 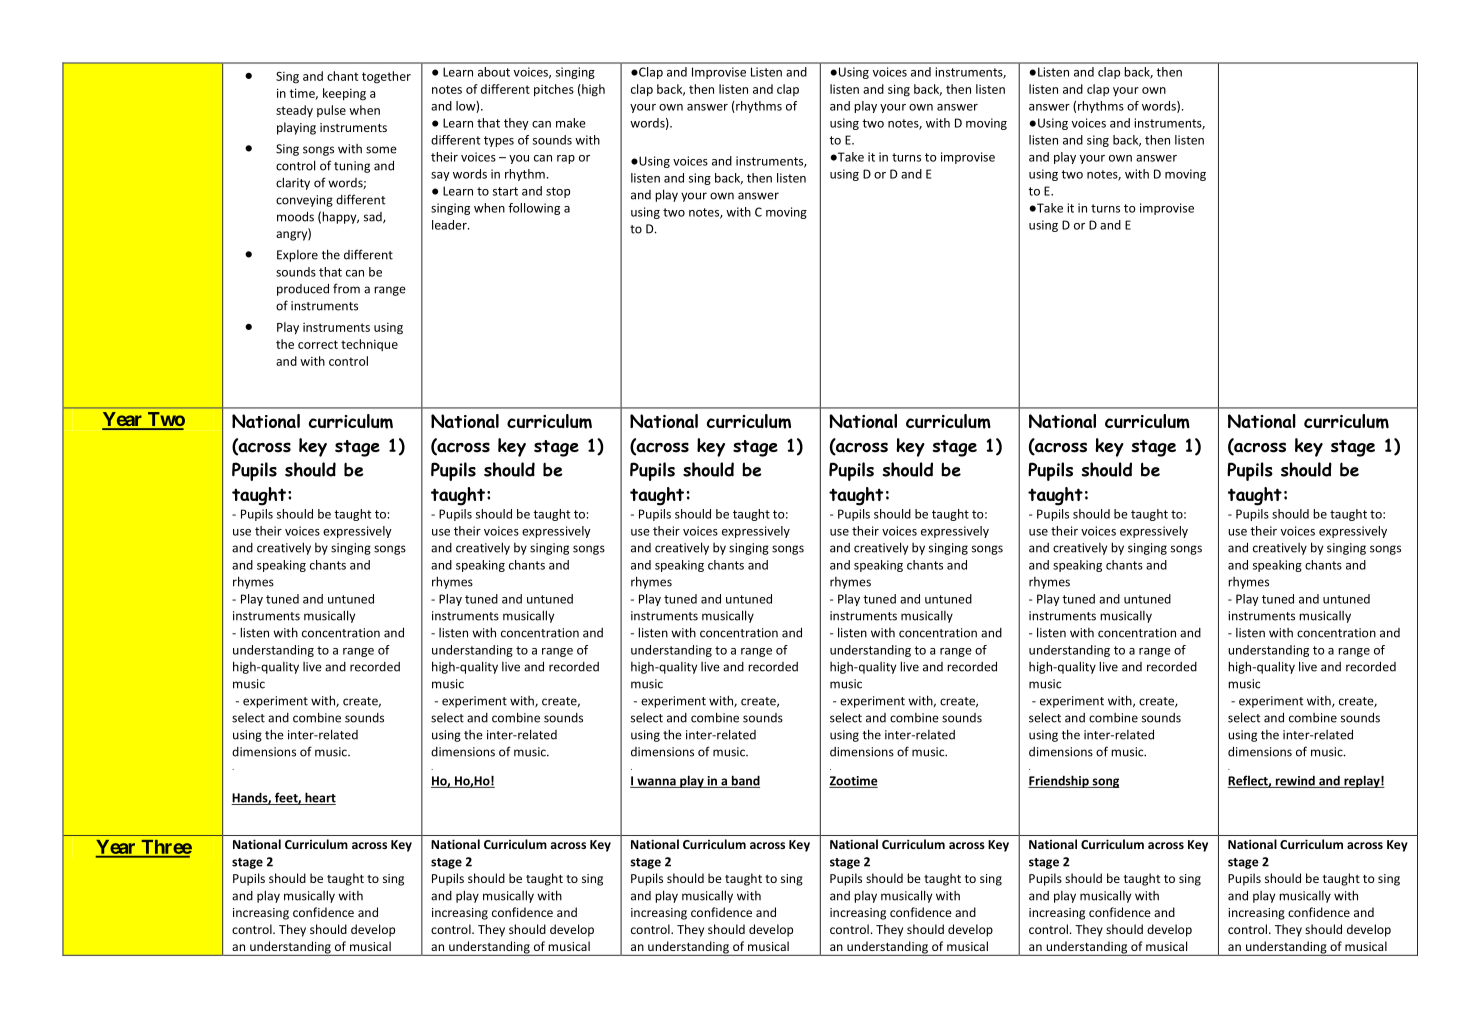 What do you see at coordinates (1059, 781) in the screenshot?
I see `Friendship` at bounding box center [1059, 781].
